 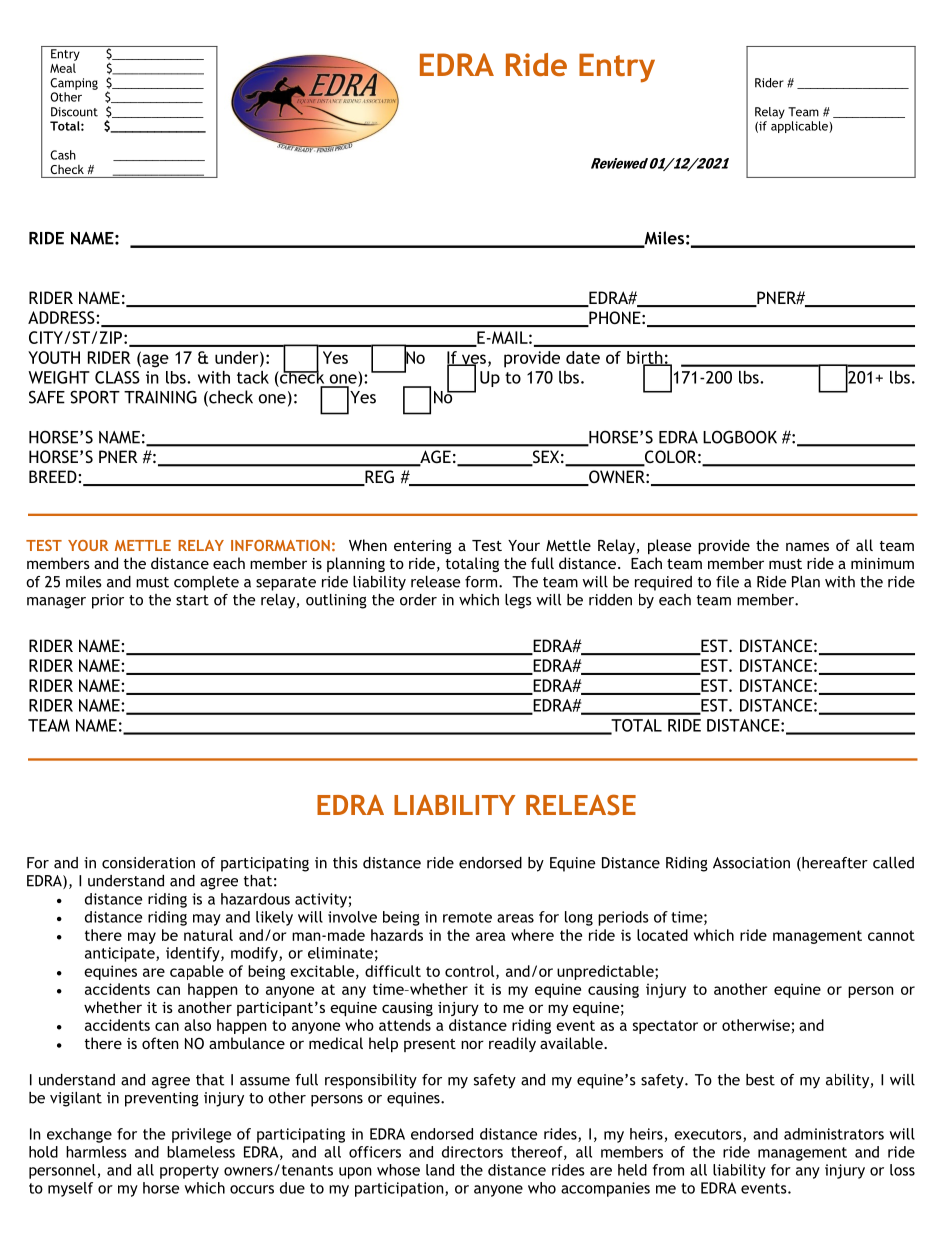 What do you see at coordinates (189, 1172) in the screenshot?
I see `property` at bounding box center [189, 1172].
